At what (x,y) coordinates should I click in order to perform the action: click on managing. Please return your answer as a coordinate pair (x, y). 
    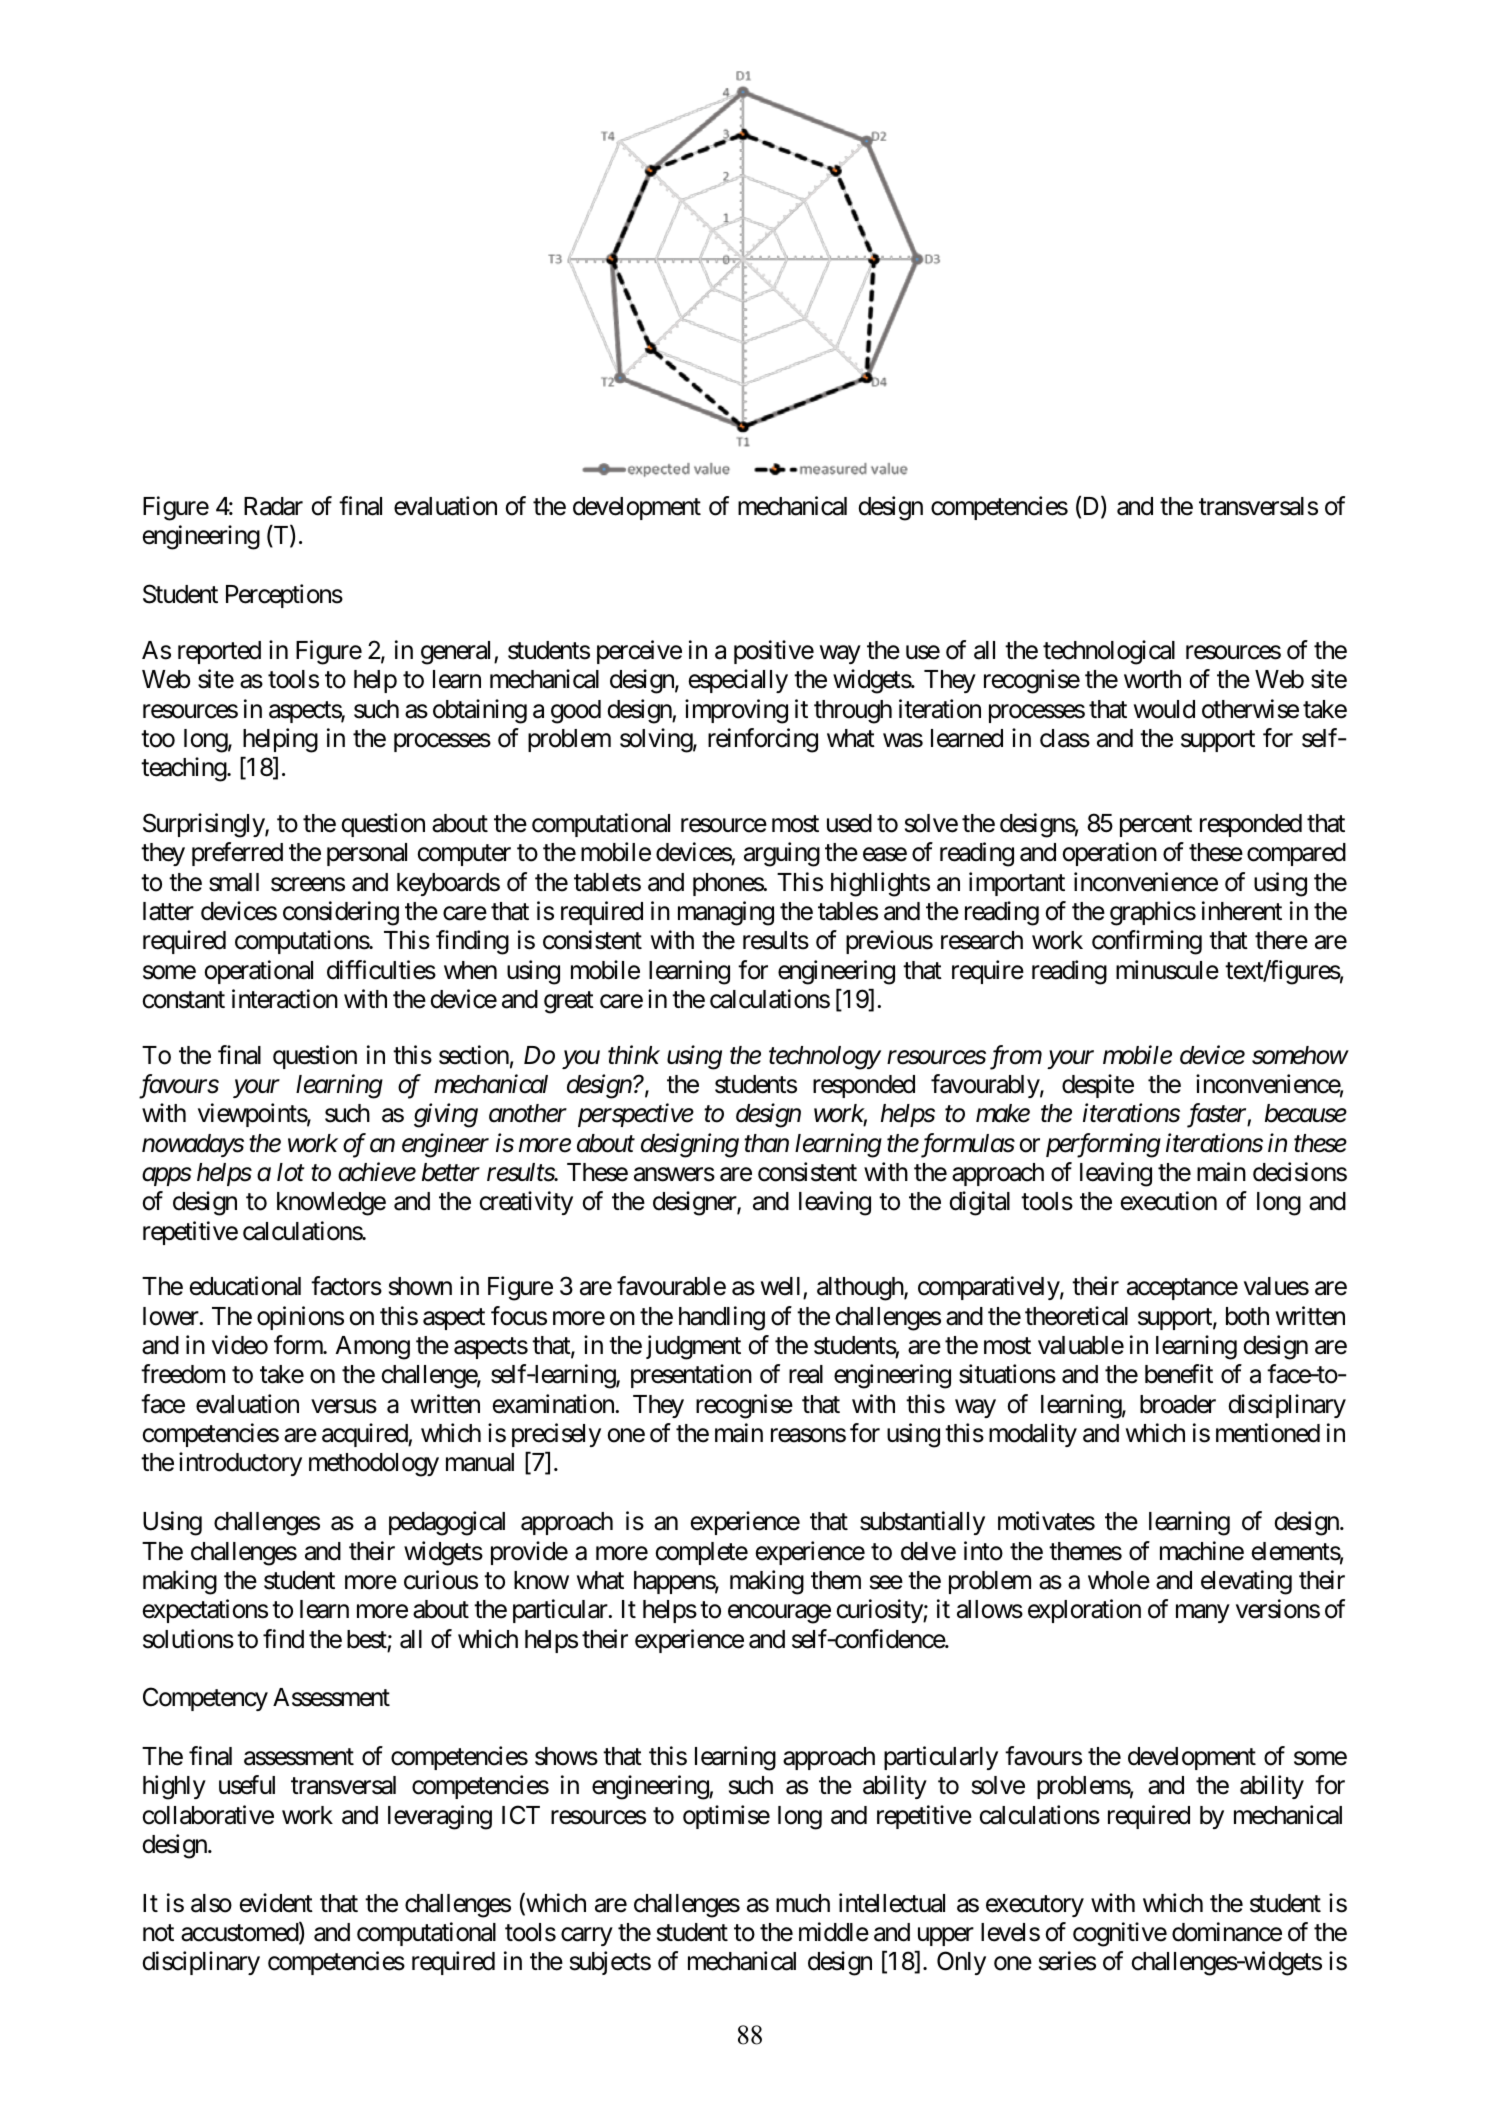
    Looking at the image, I should click on (726, 913).
